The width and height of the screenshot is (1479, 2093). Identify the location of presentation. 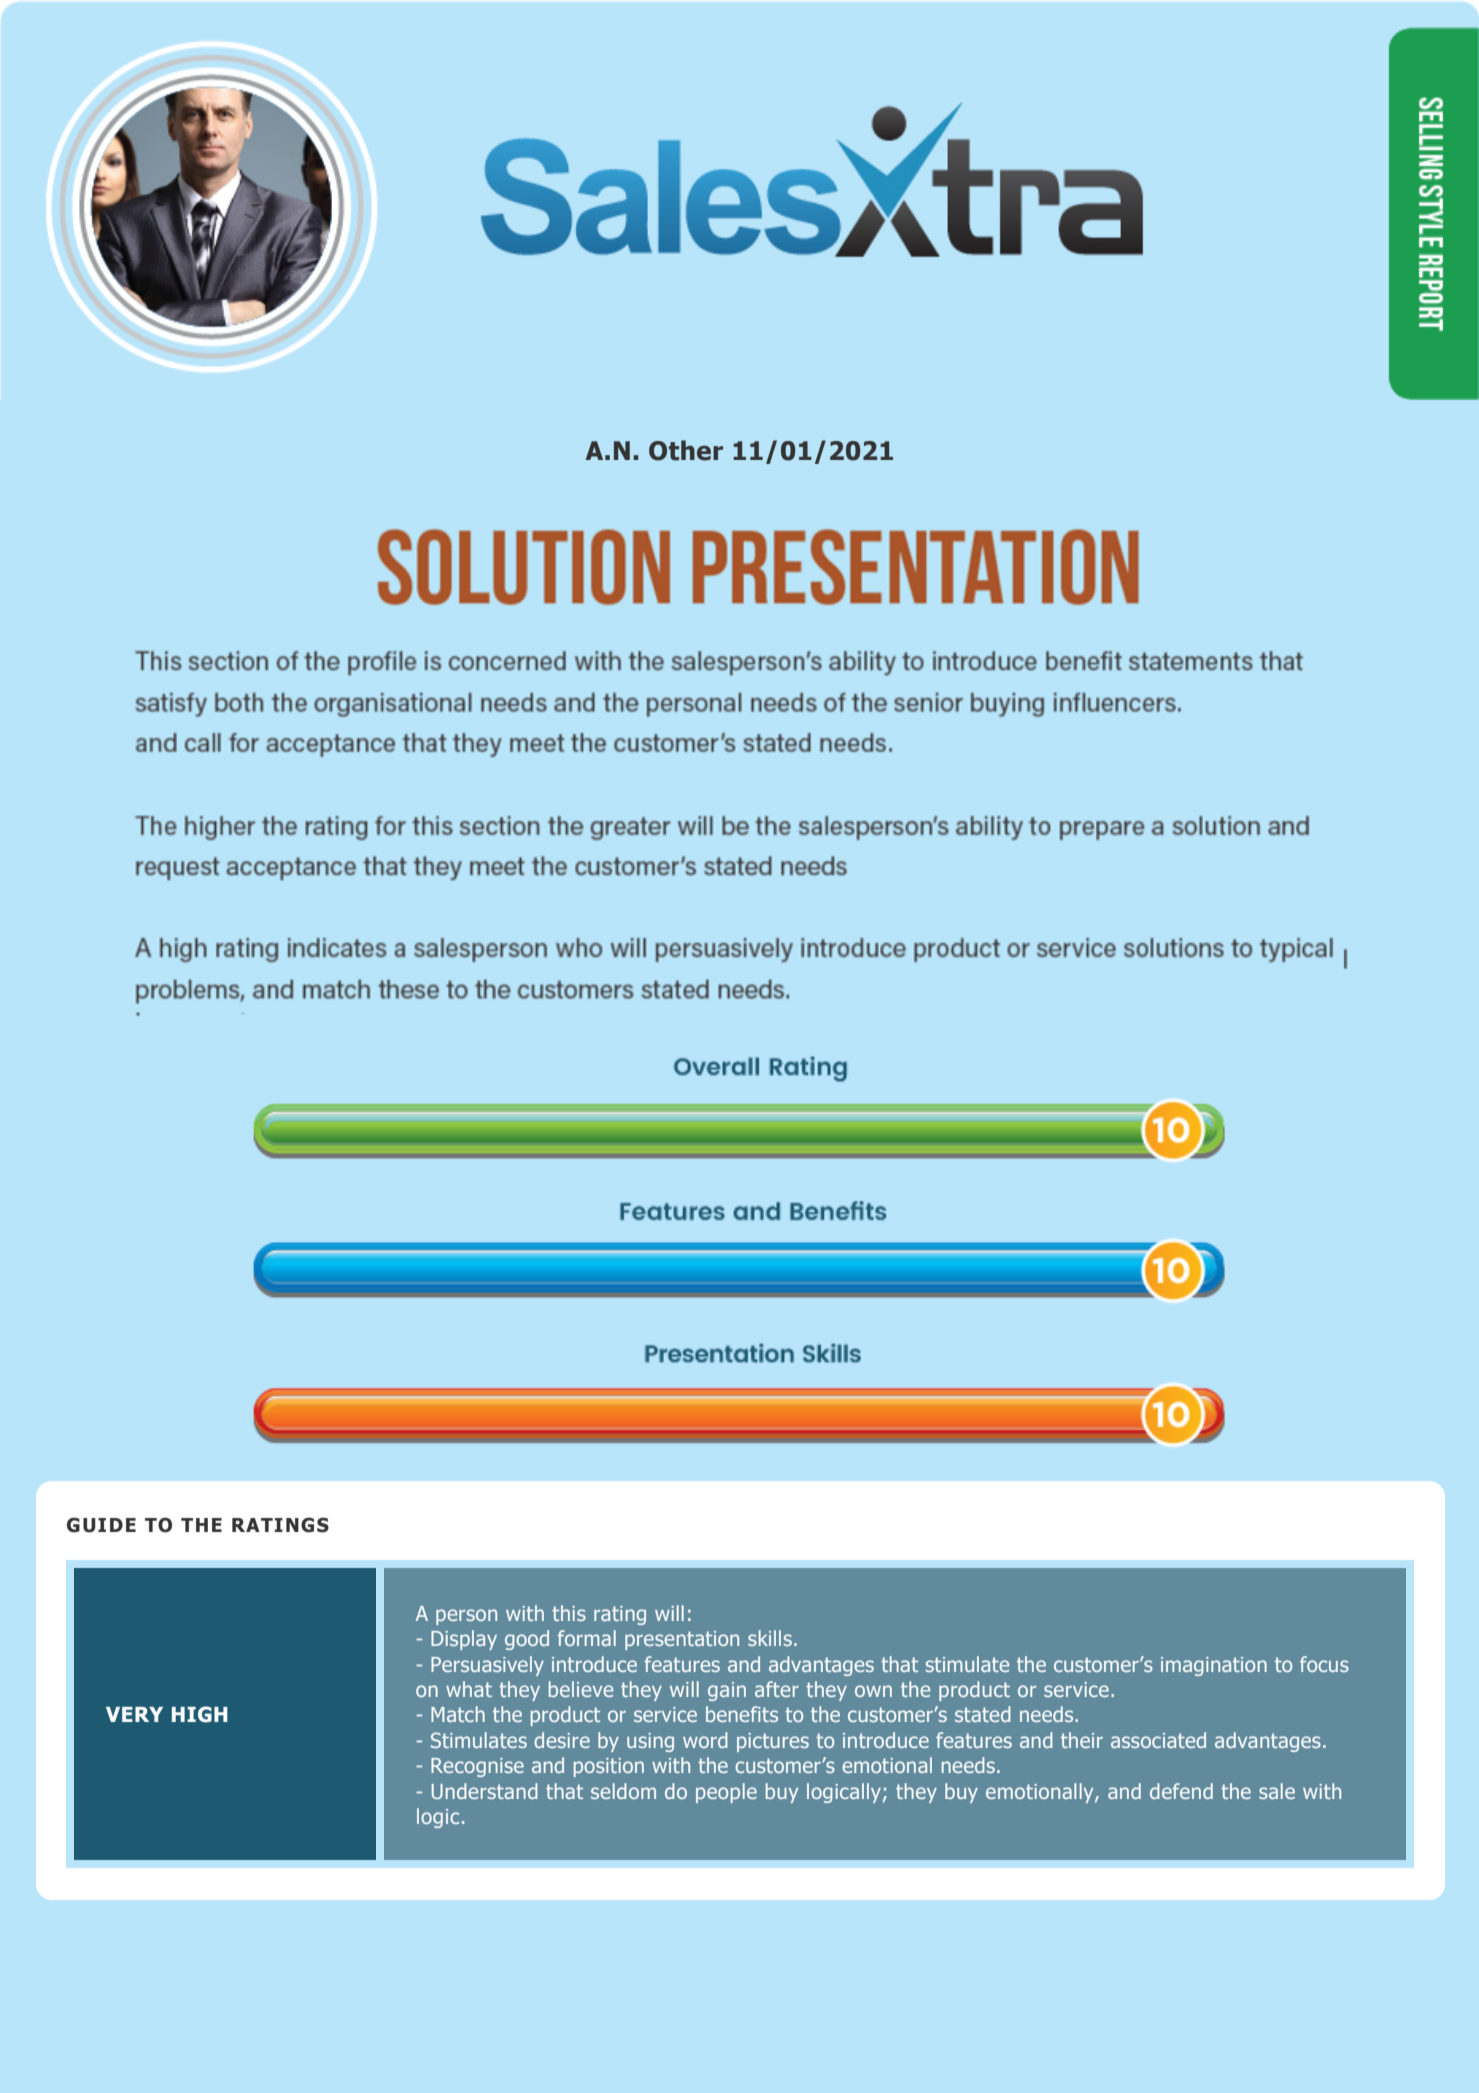
(682, 1640).
